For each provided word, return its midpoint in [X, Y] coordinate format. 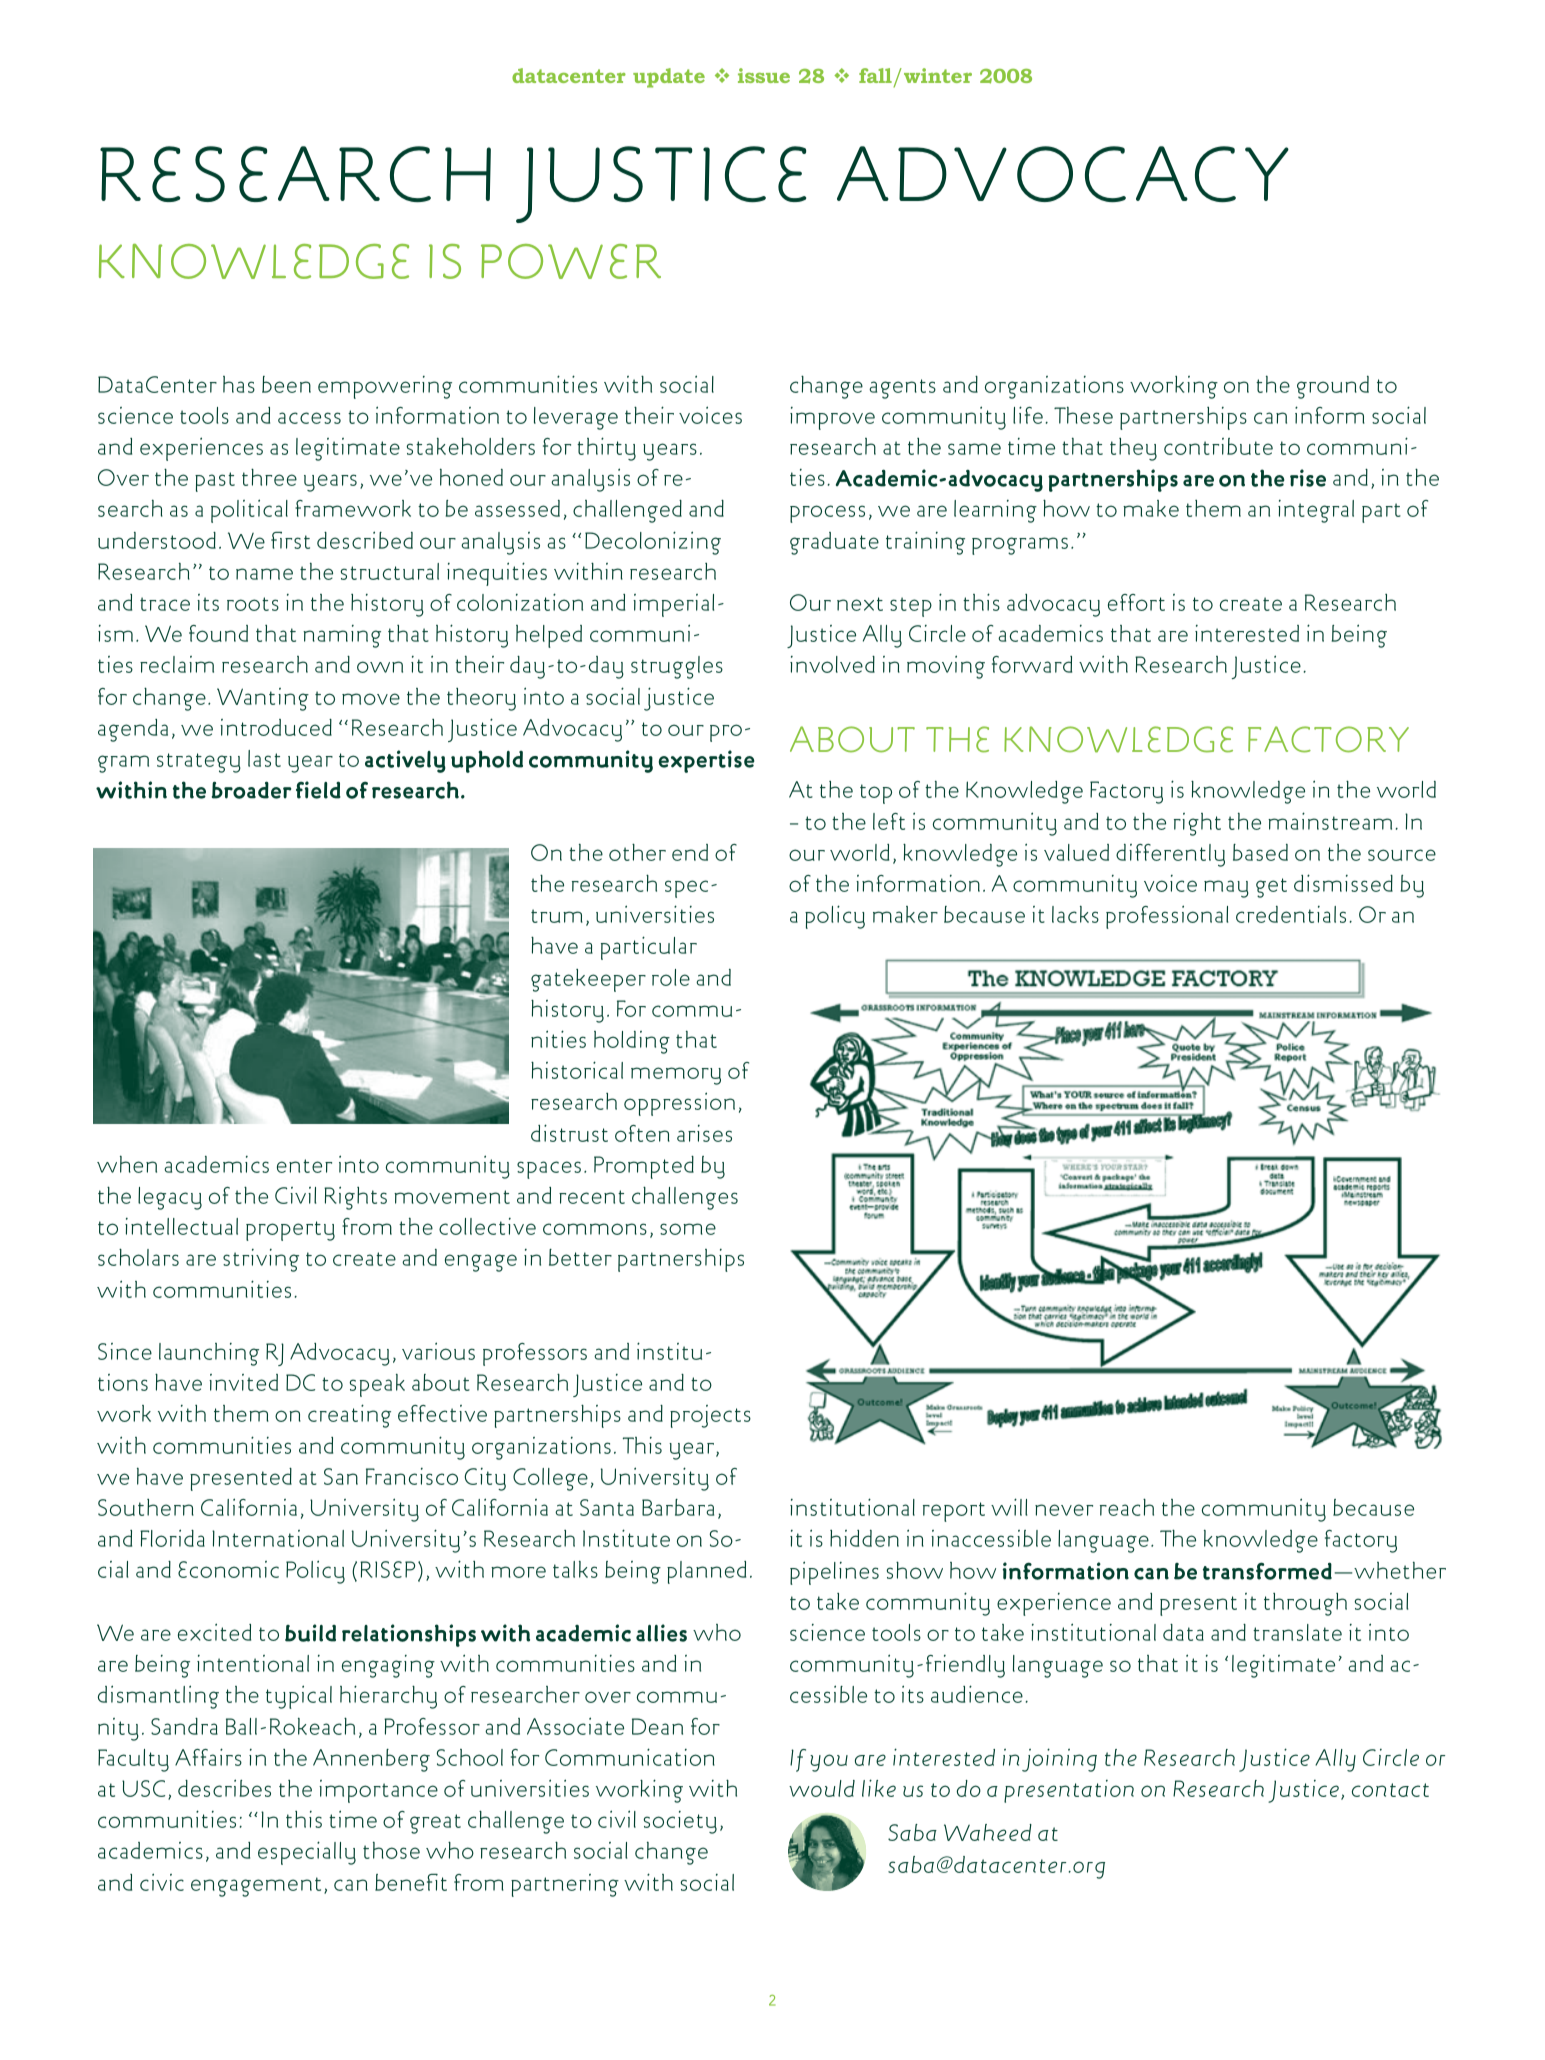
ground [1333, 387]
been [286, 384]
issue [764, 75]
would [822, 1788]
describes [224, 1788]
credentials [1291, 914]
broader [251, 790]
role [671, 977]
